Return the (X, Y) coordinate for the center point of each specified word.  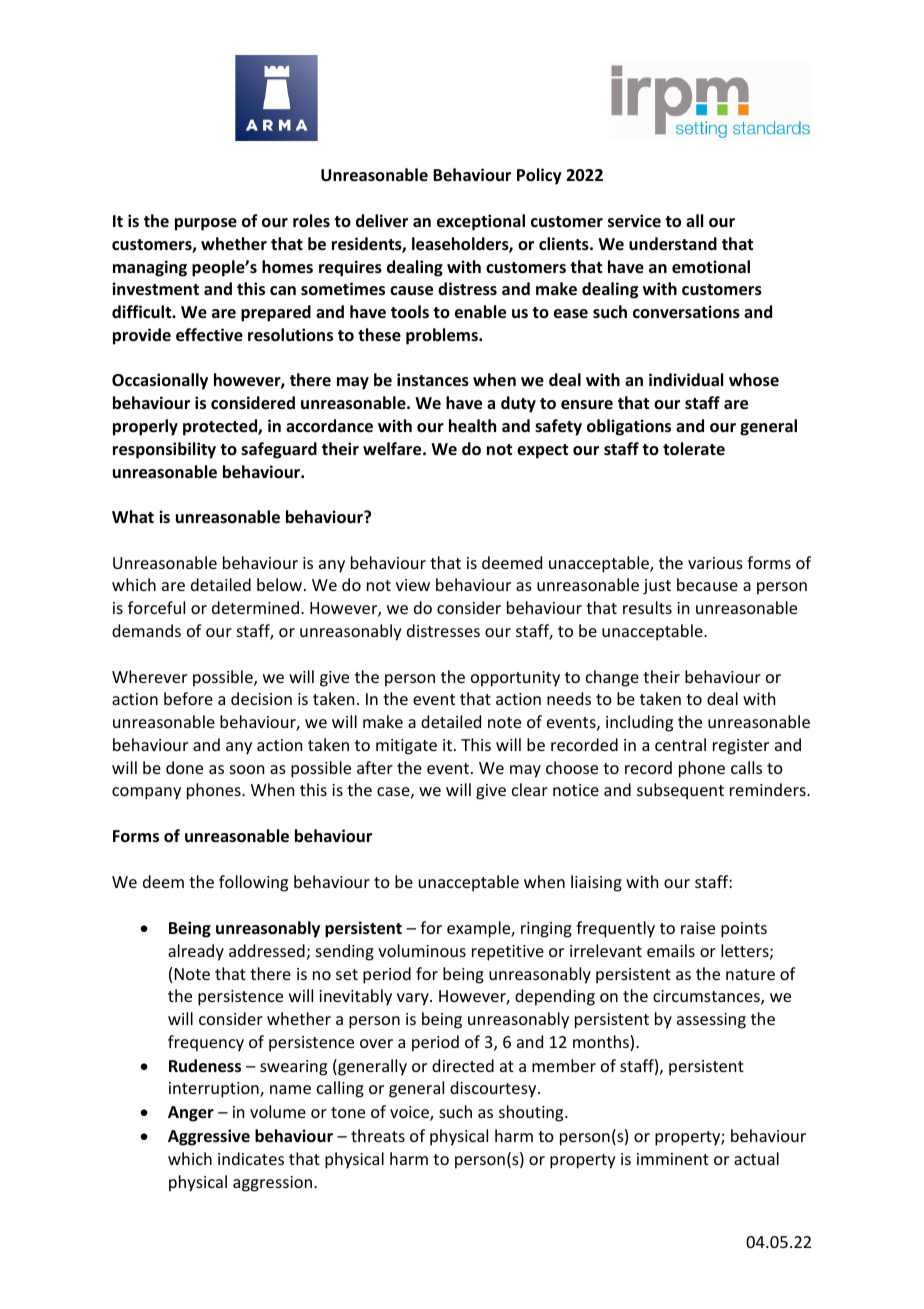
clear (530, 789)
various (715, 563)
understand (673, 244)
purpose (206, 224)
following (253, 883)
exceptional (481, 222)
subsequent (680, 791)
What (133, 516)
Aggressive (209, 1137)
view (413, 585)
